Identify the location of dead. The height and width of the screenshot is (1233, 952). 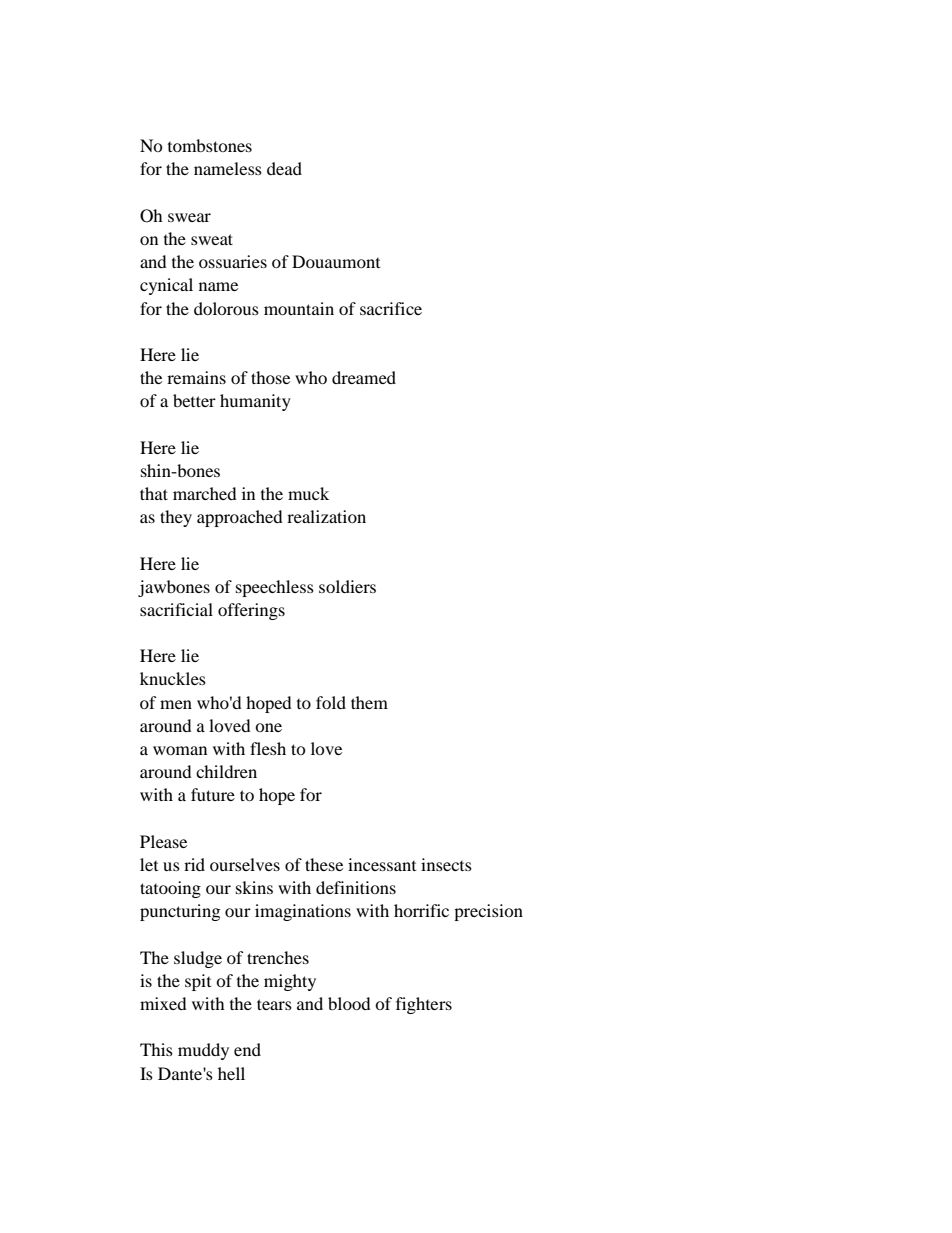
(284, 168).
